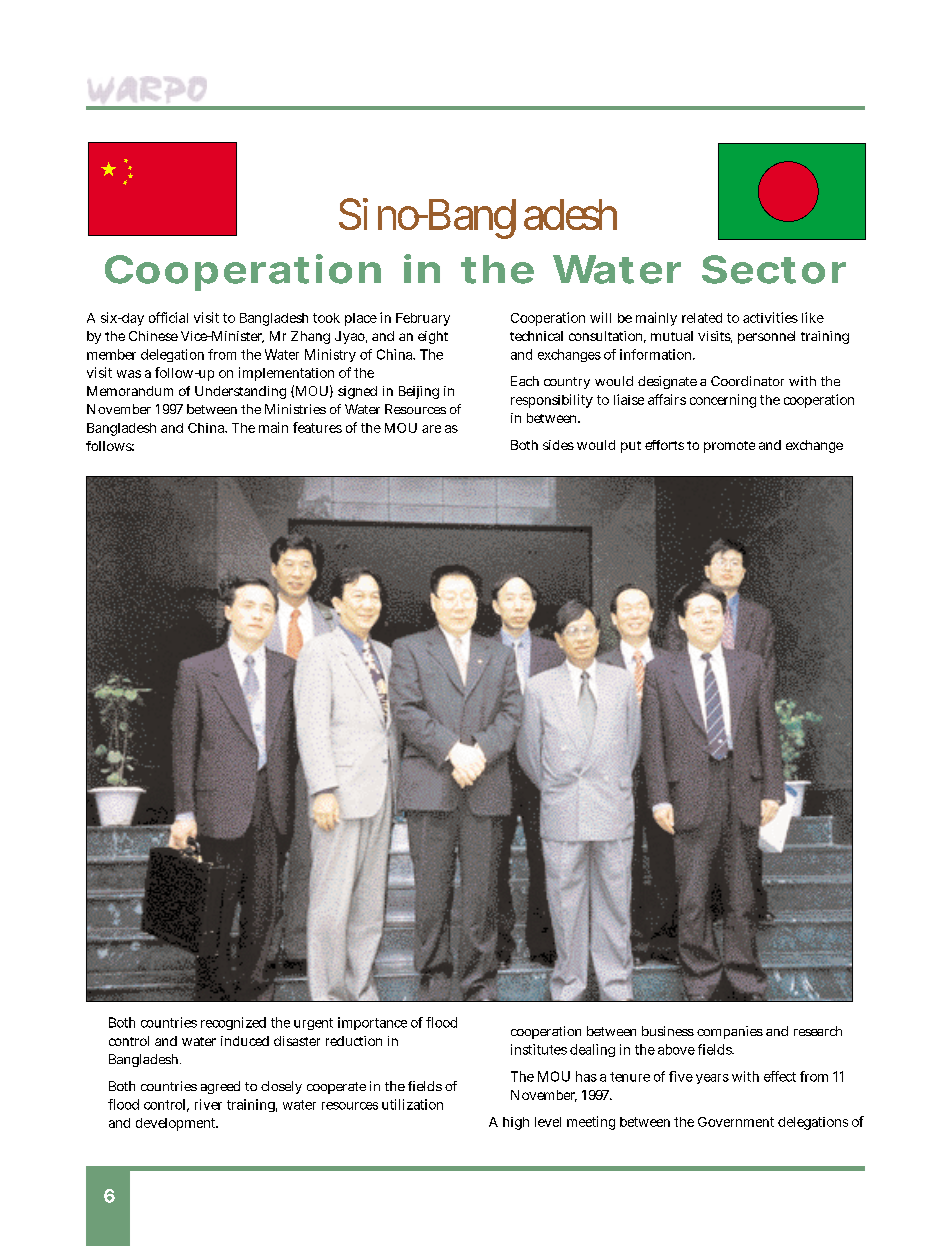  What do you see at coordinates (729, 447) in the image?
I see `promote` at bounding box center [729, 447].
